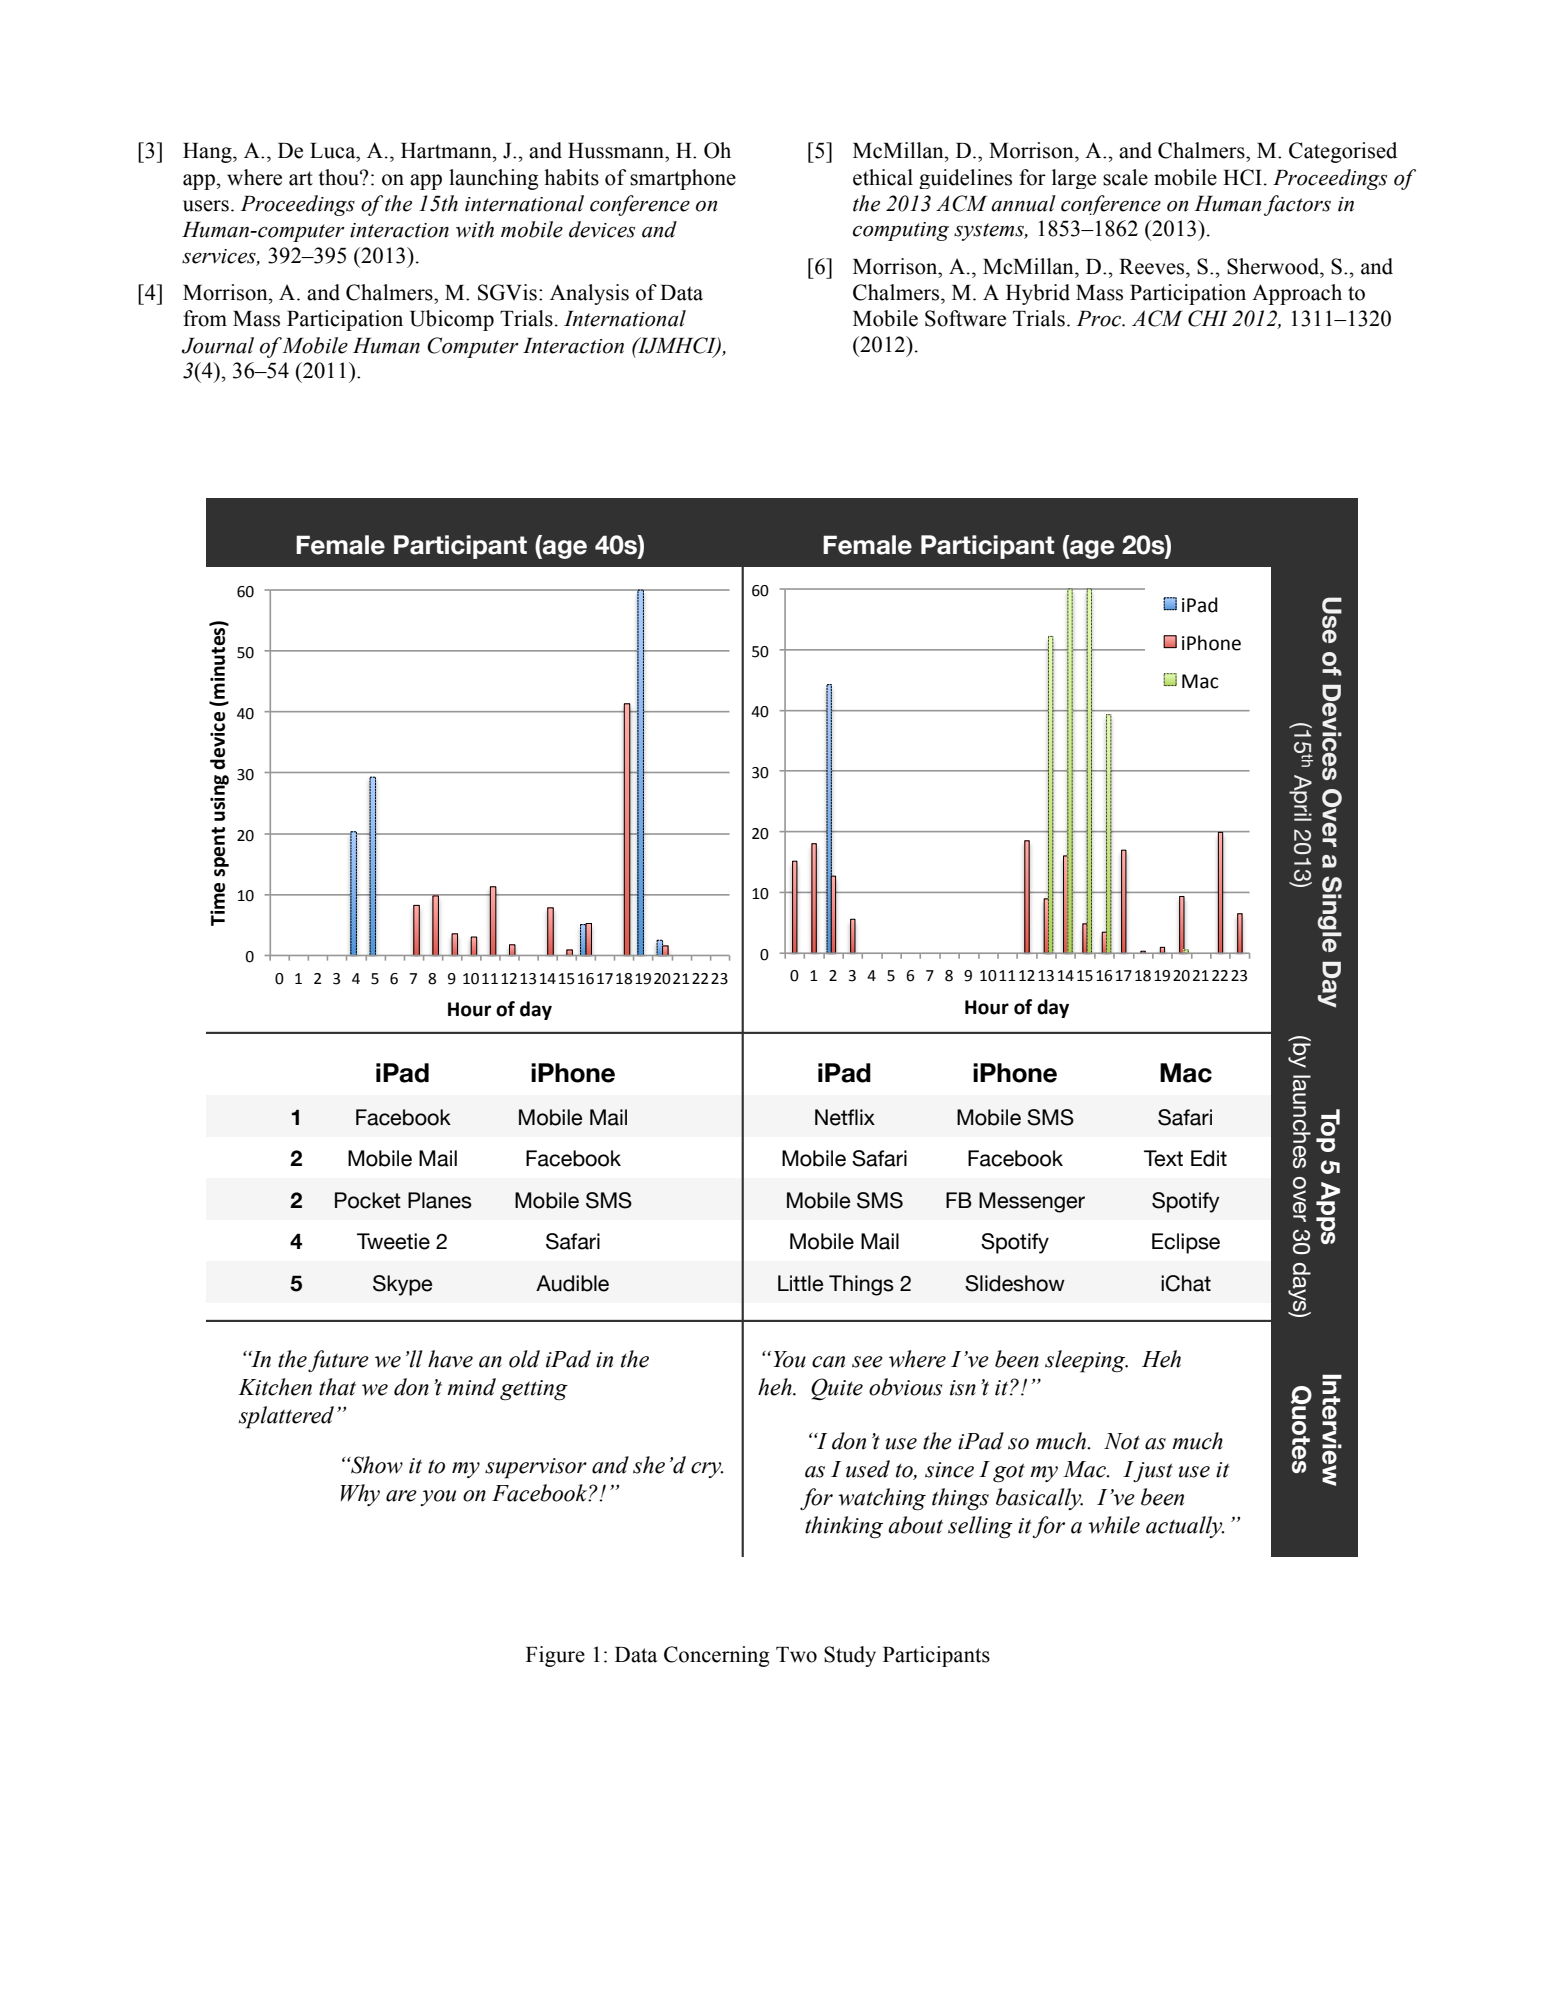  I want to click on Approach, so click(1297, 294).
